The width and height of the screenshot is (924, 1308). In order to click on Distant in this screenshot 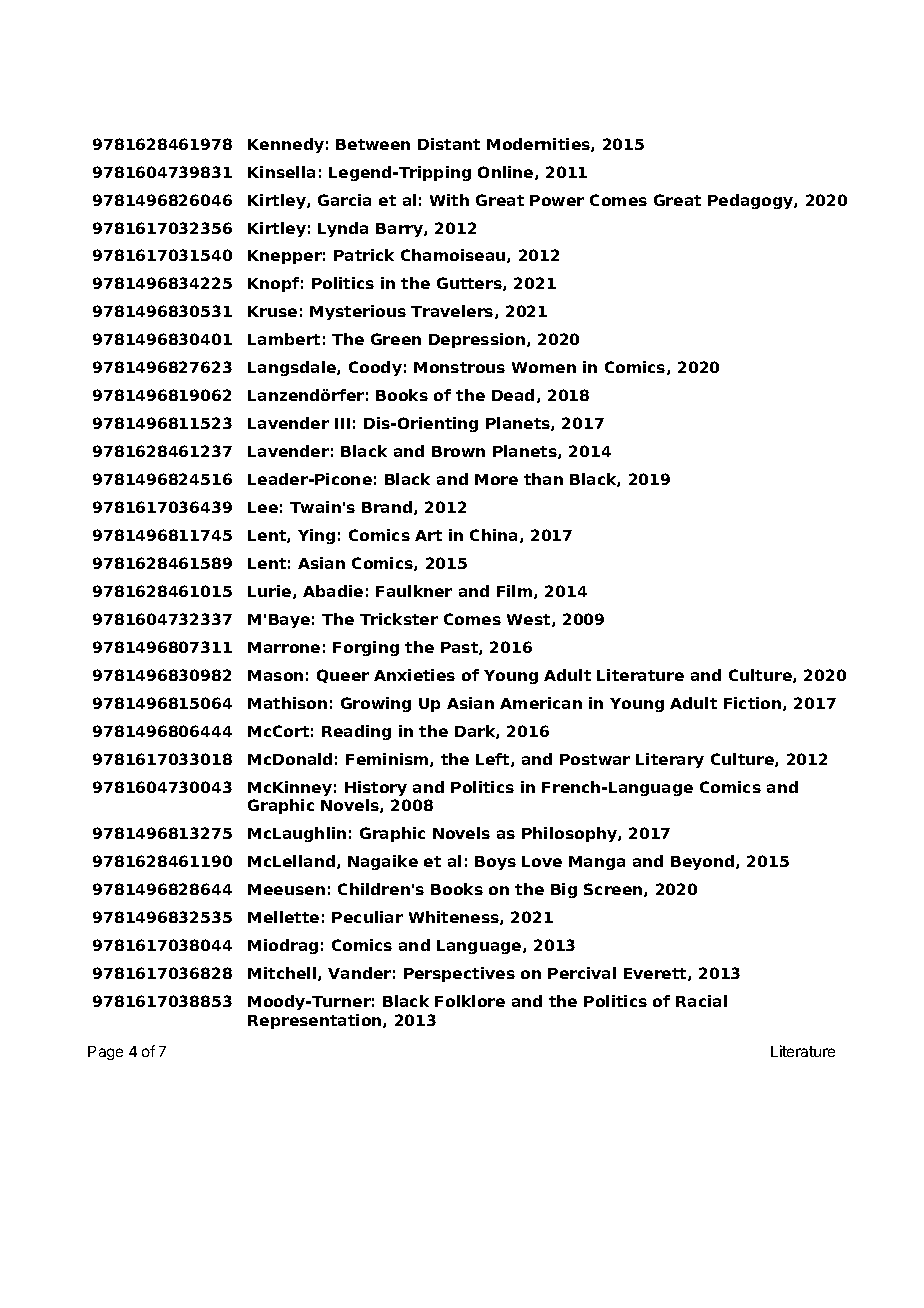, I will do `click(449, 144)`.
